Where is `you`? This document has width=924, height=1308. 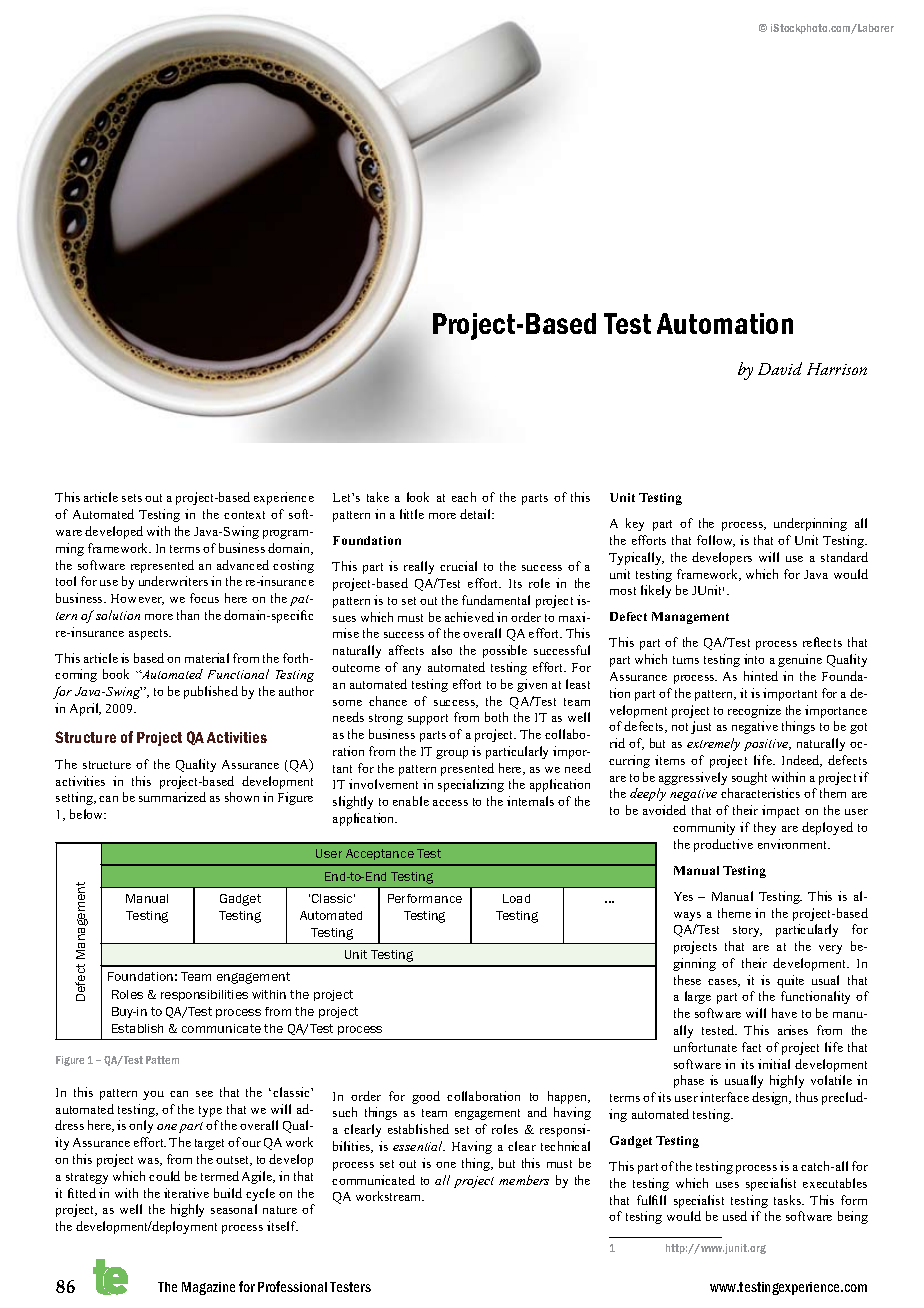 you is located at coordinates (153, 1095).
